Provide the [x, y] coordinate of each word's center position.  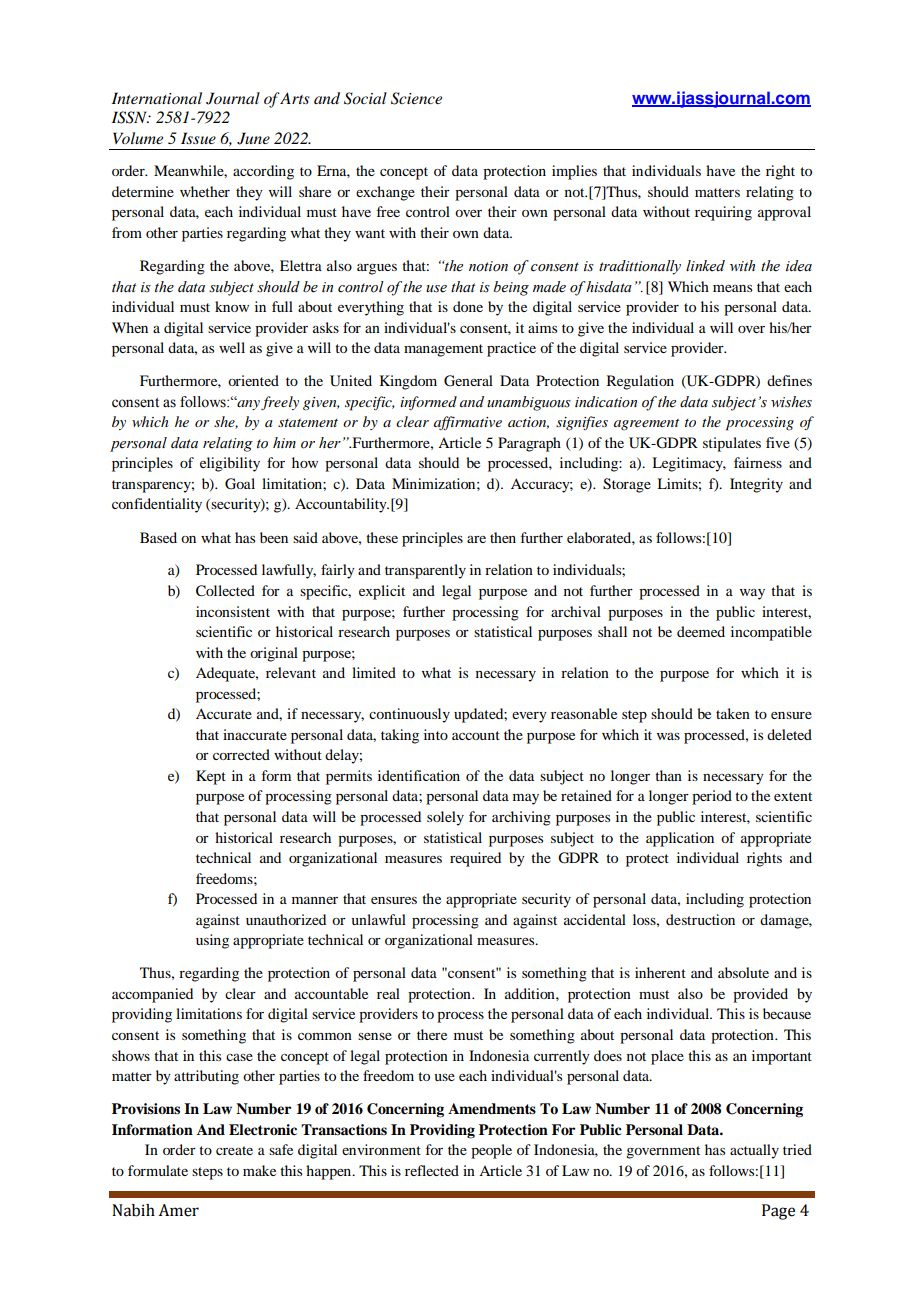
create [234, 1150]
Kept [211, 777]
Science [416, 98]
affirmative [468, 423]
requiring [723, 213]
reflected [432, 1170]
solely [445, 818]
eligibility [230, 464]
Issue [198, 138]
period [712, 797]
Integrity [756, 485]
